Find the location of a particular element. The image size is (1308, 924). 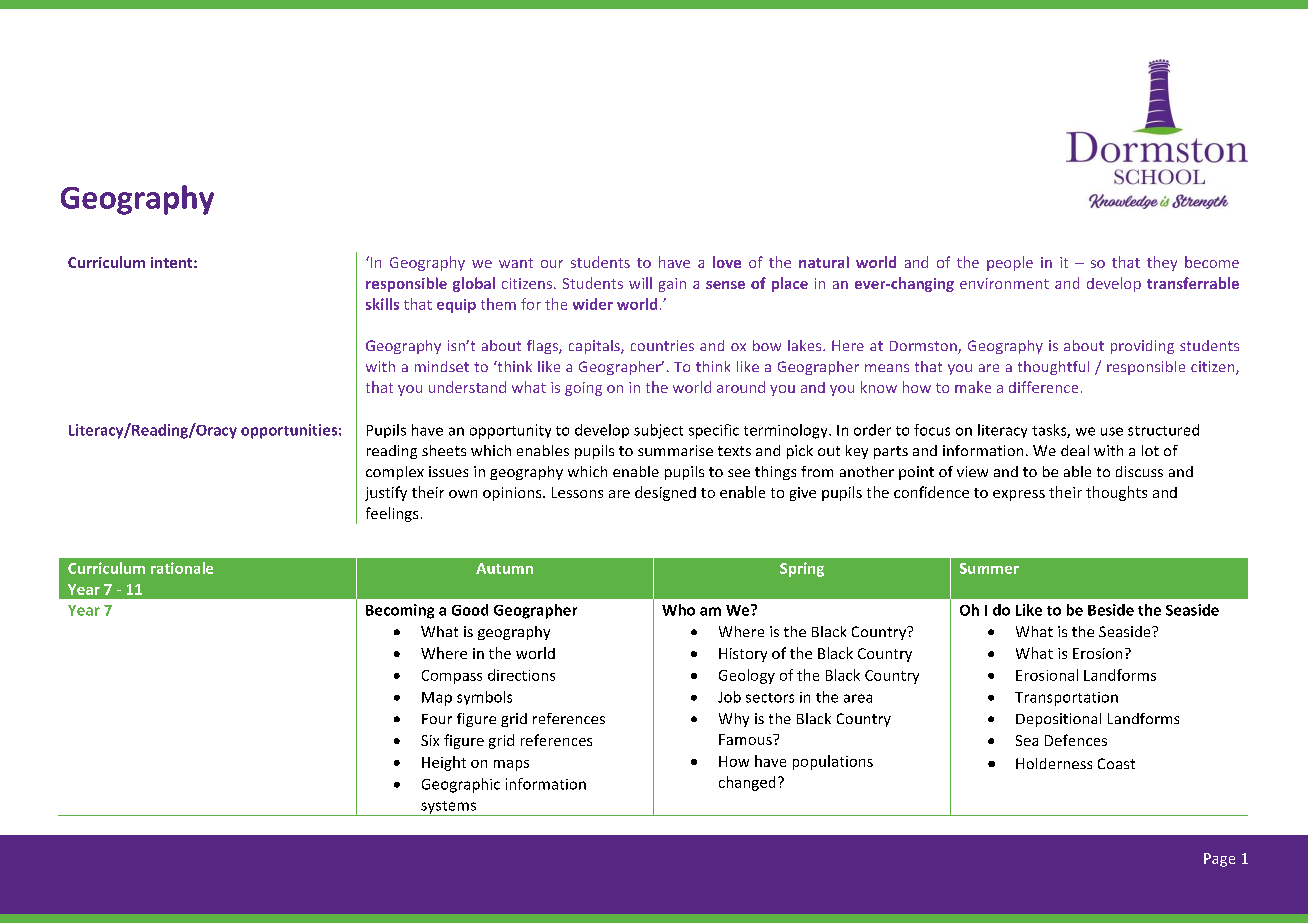

systems is located at coordinates (448, 808).
